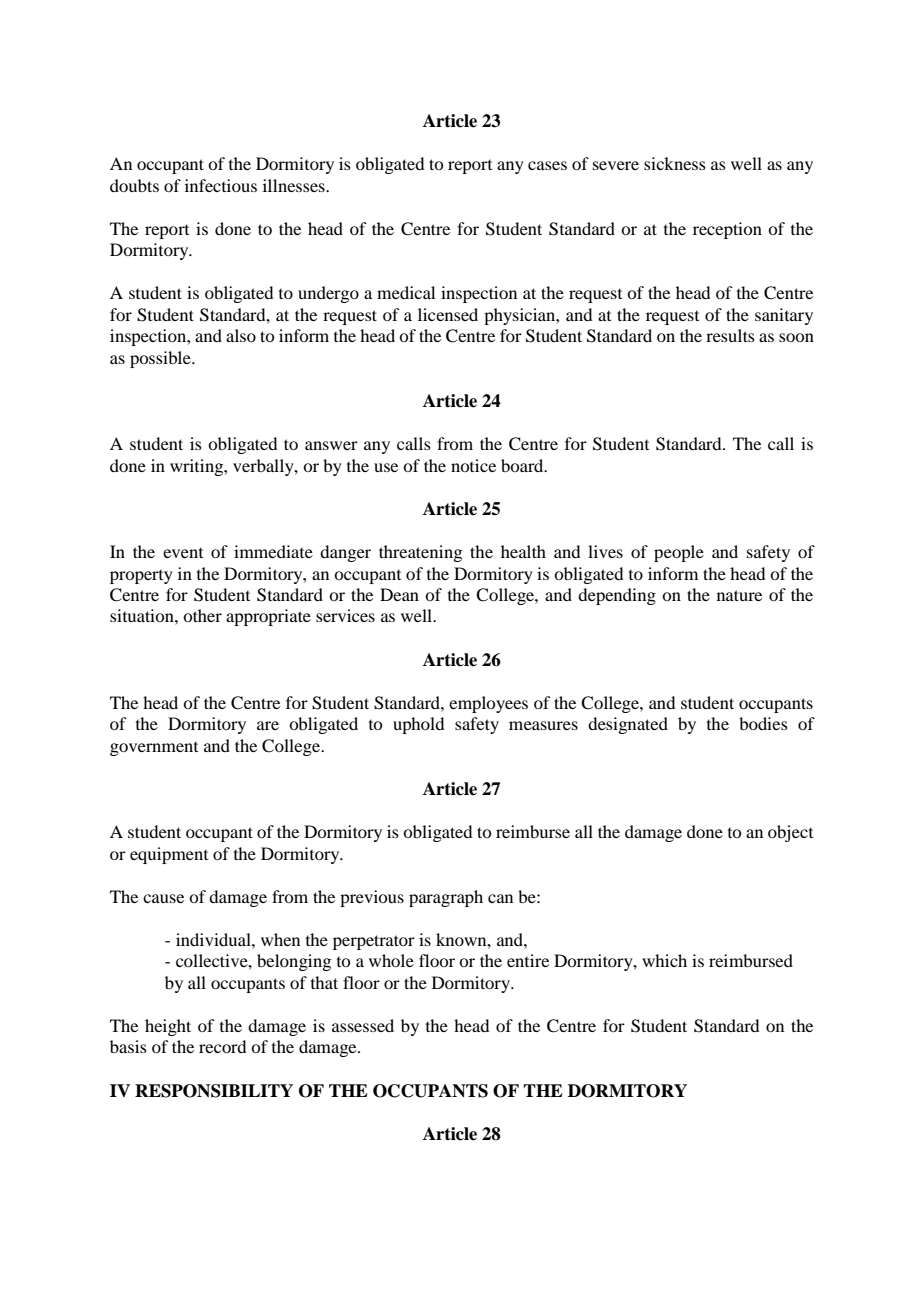  Describe the element at coordinates (169, 855) in the screenshot. I see `equipment` at that location.
